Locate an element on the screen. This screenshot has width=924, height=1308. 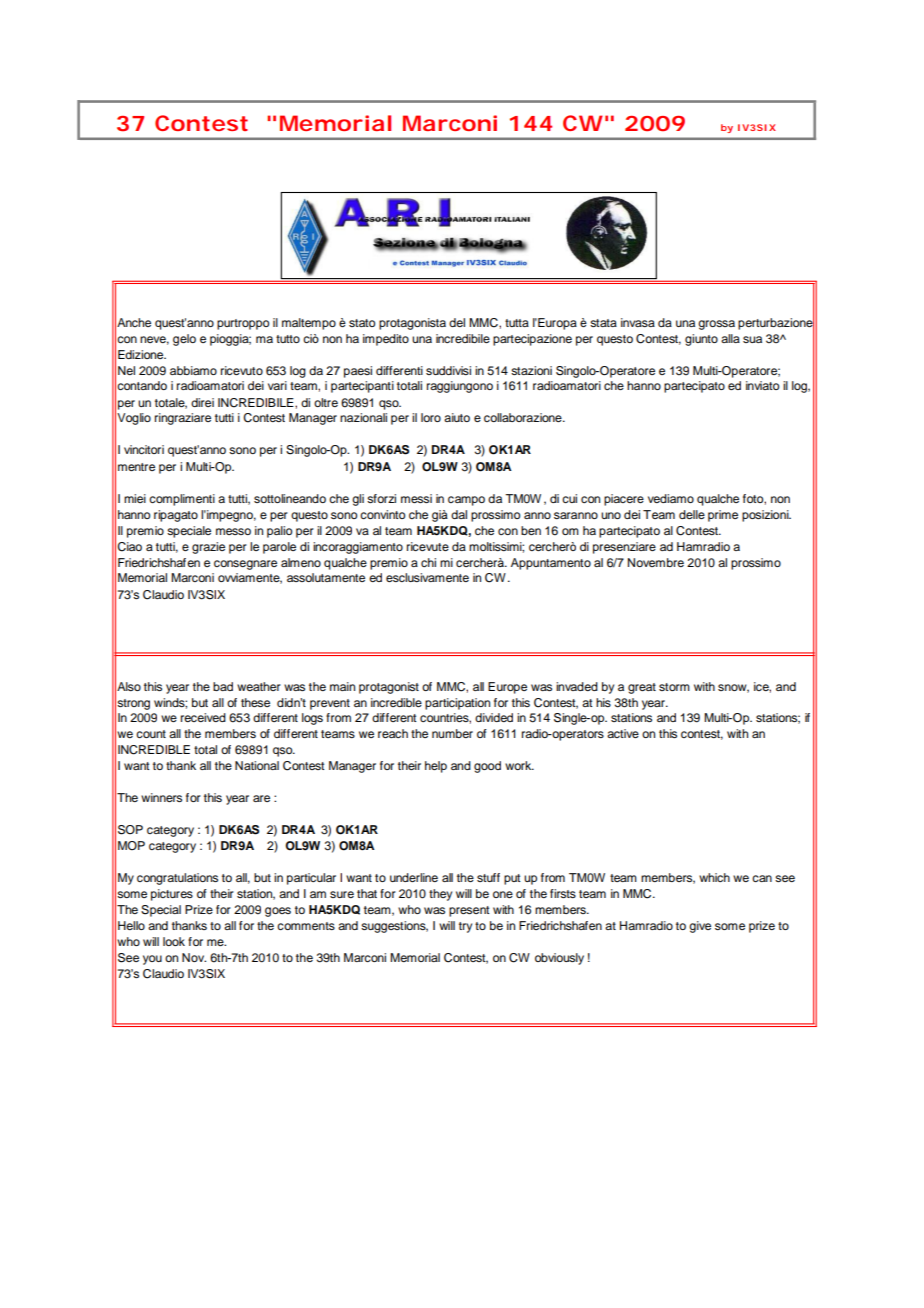
received is located at coordinates (203, 717).
